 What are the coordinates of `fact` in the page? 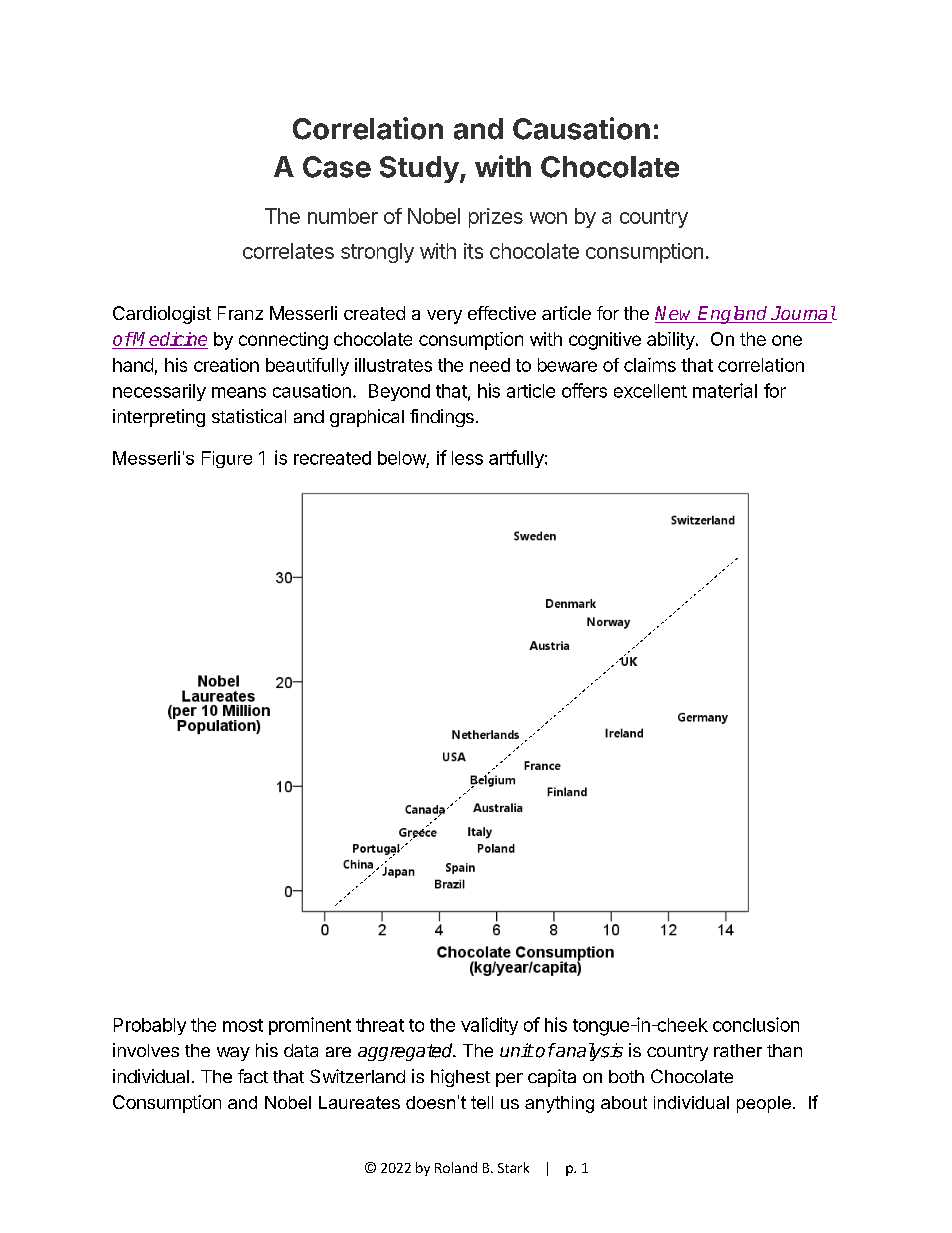 It's located at (253, 1076).
